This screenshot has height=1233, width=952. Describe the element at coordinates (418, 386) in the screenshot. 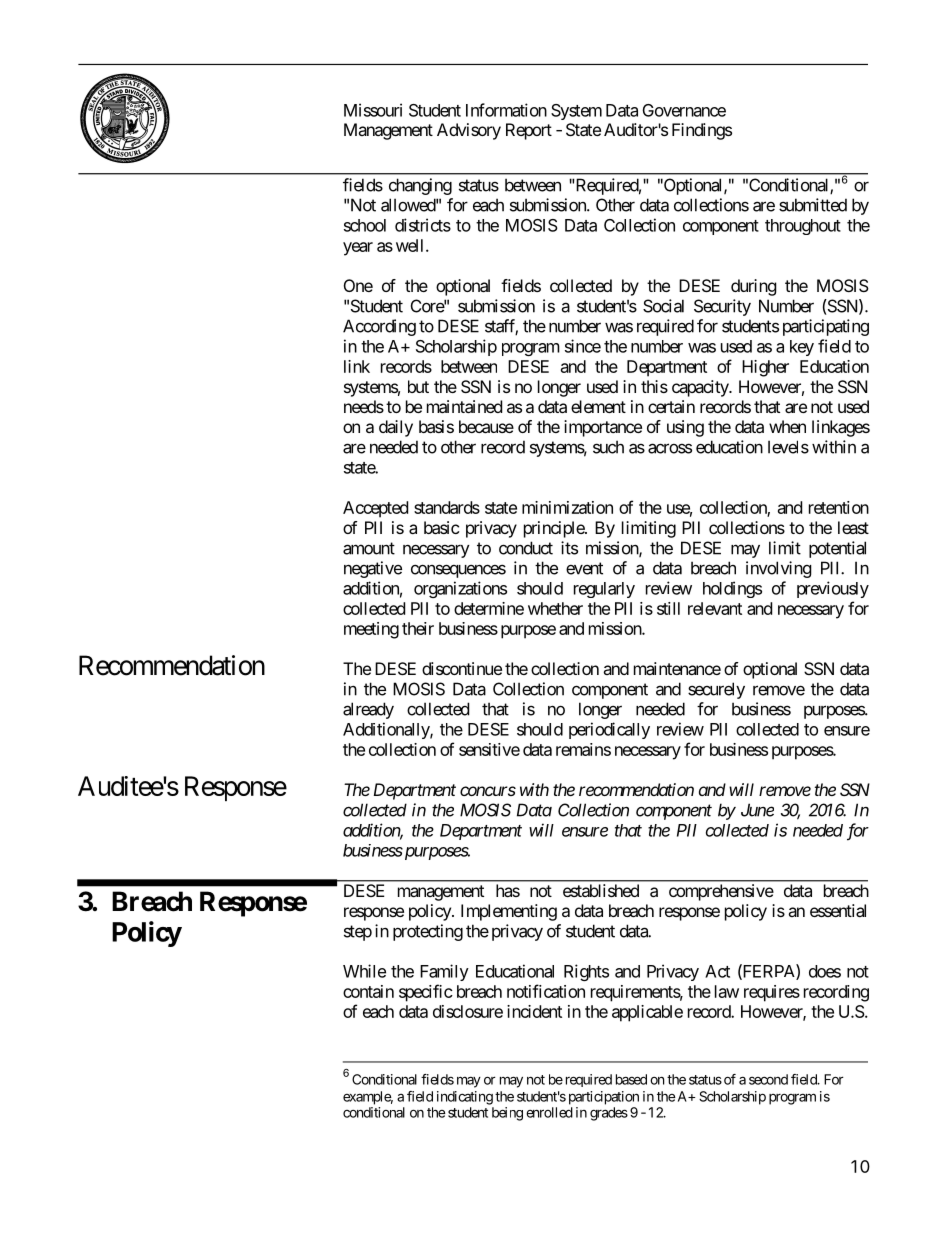

I see `but` at that location.
